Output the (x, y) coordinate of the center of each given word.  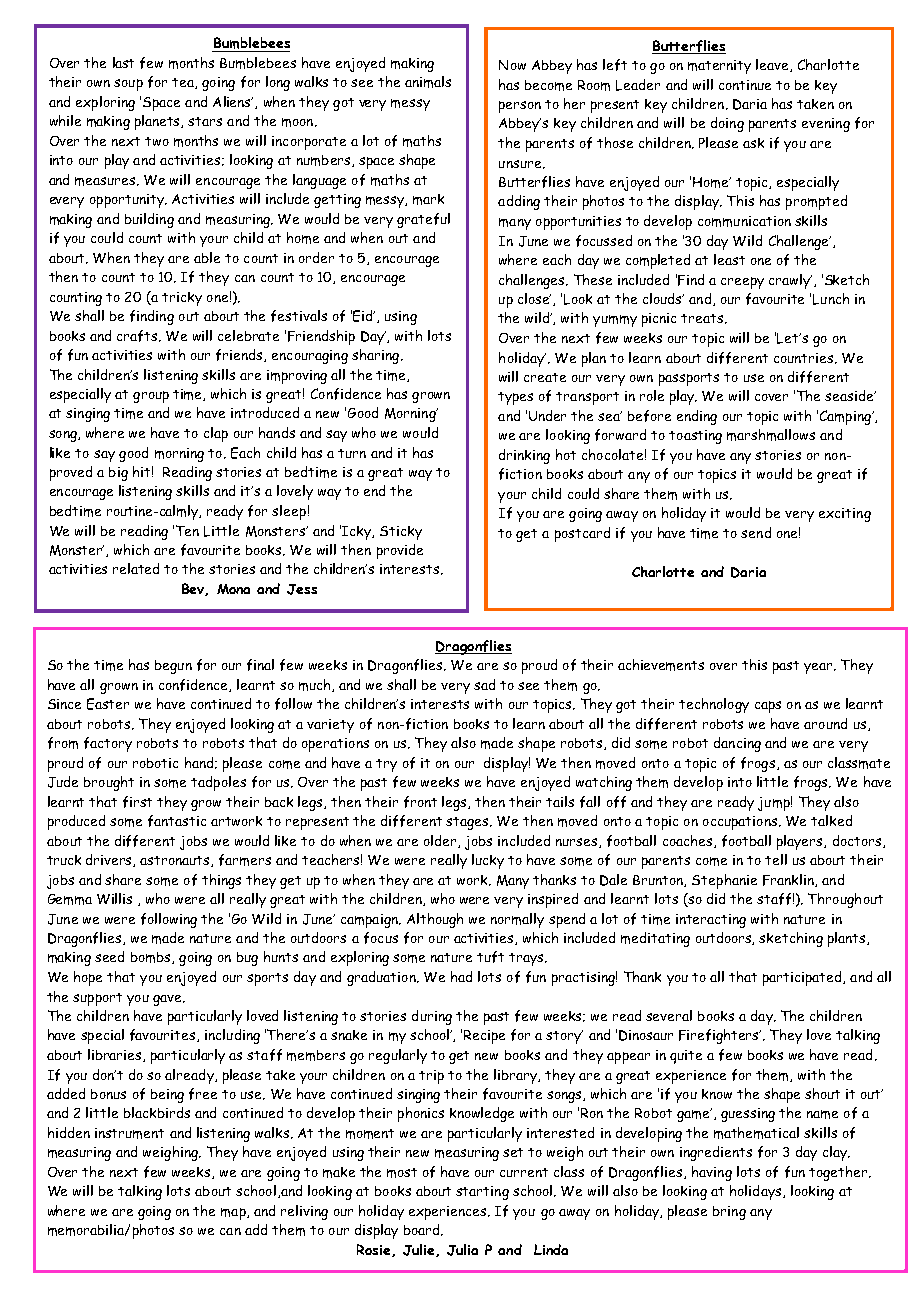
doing (727, 124)
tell (776, 859)
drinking (524, 456)
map (234, 1214)
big (118, 474)
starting (482, 1193)
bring (729, 1213)
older (441, 841)
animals (428, 82)
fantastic (177, 821)
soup (128, 85)
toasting (695, 437)
